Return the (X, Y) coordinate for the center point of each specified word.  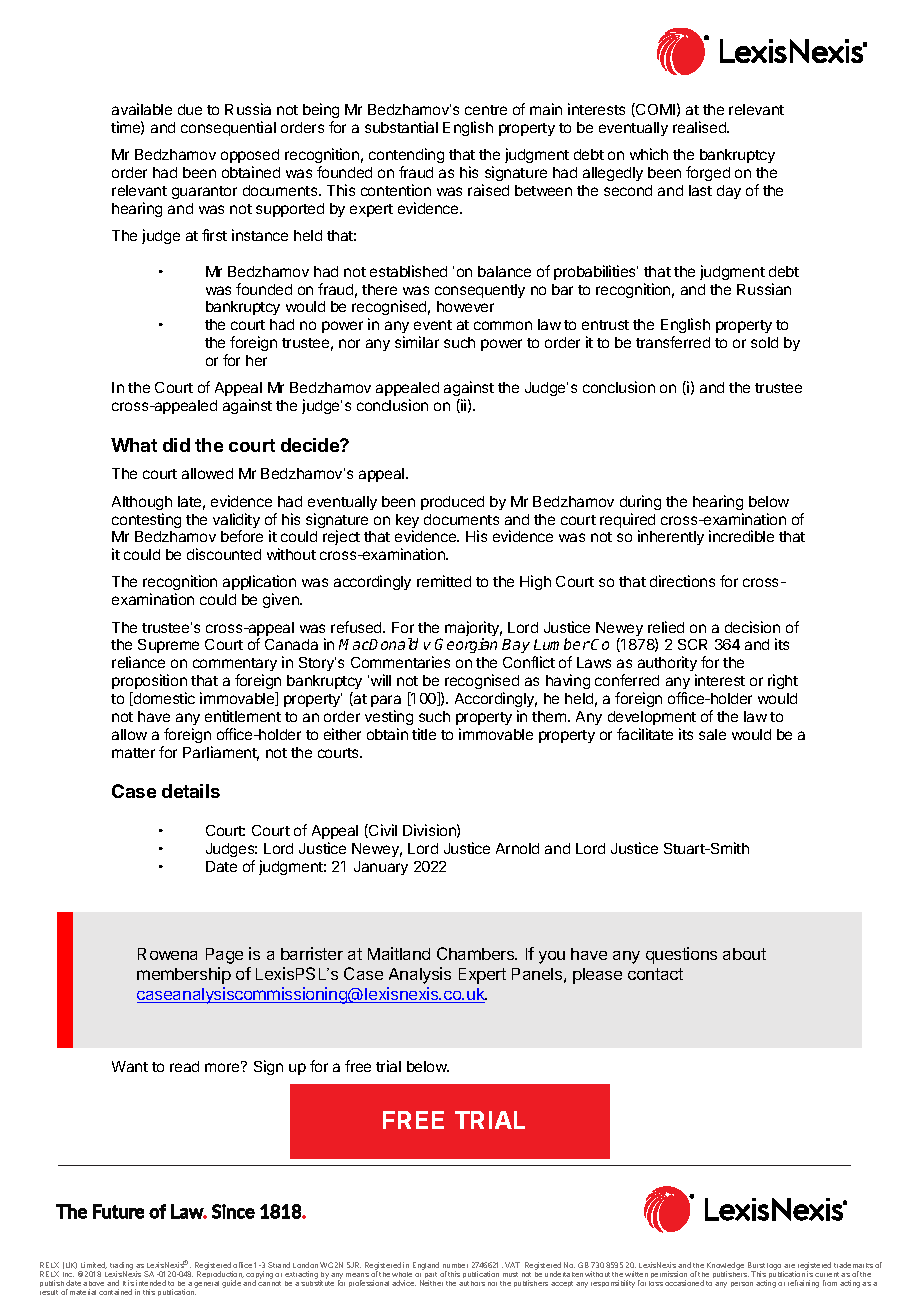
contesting (146, 520)
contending (406, 155)
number (455, 1267)
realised (700, 127)
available (142, 109)
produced (452, 503)
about (744, 954)
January (381, 868)
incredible (741, 536)
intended (151, 1283)
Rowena (167, 954)
